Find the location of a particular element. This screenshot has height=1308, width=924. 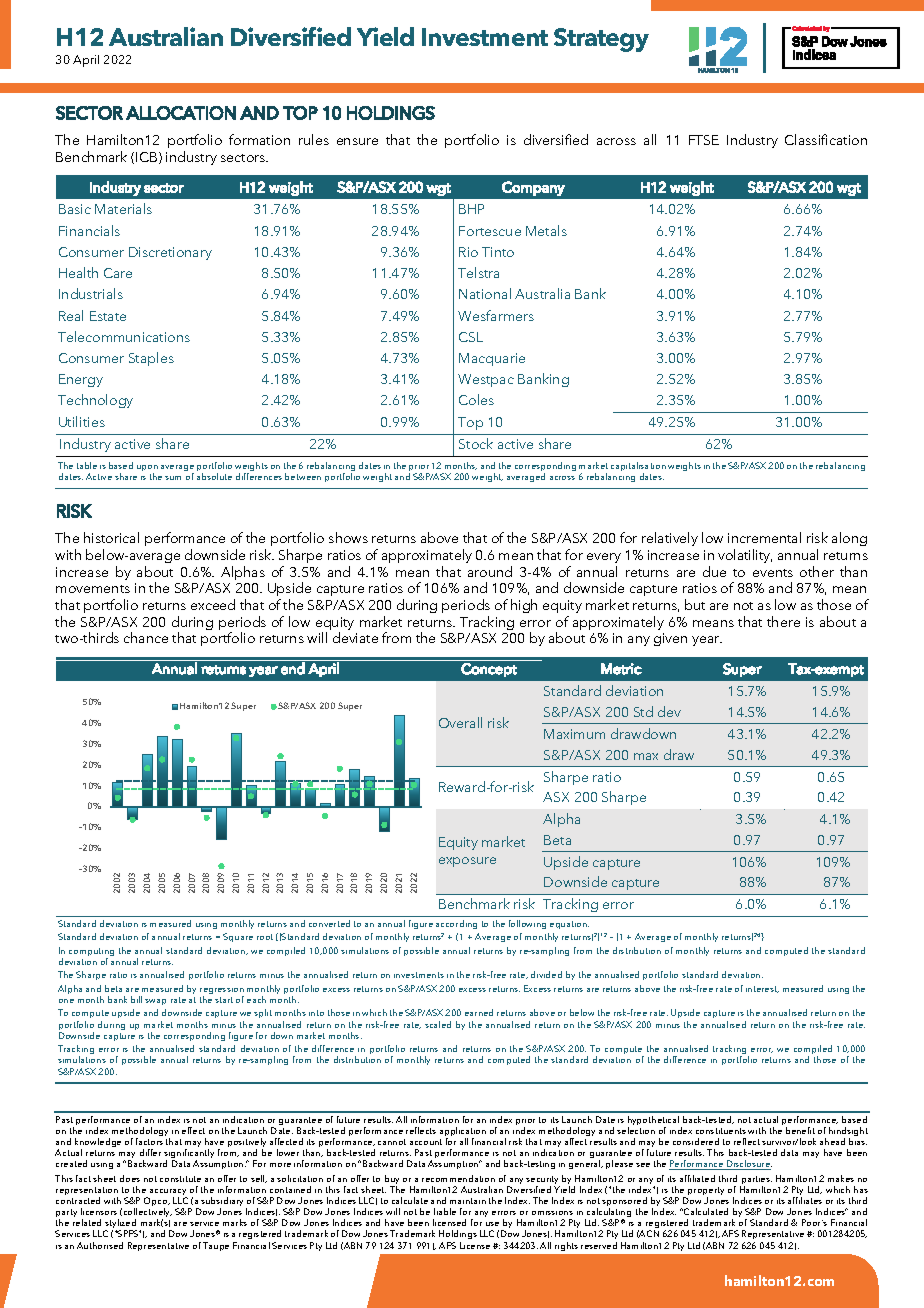

divided is located at coordinates (546, 974).
